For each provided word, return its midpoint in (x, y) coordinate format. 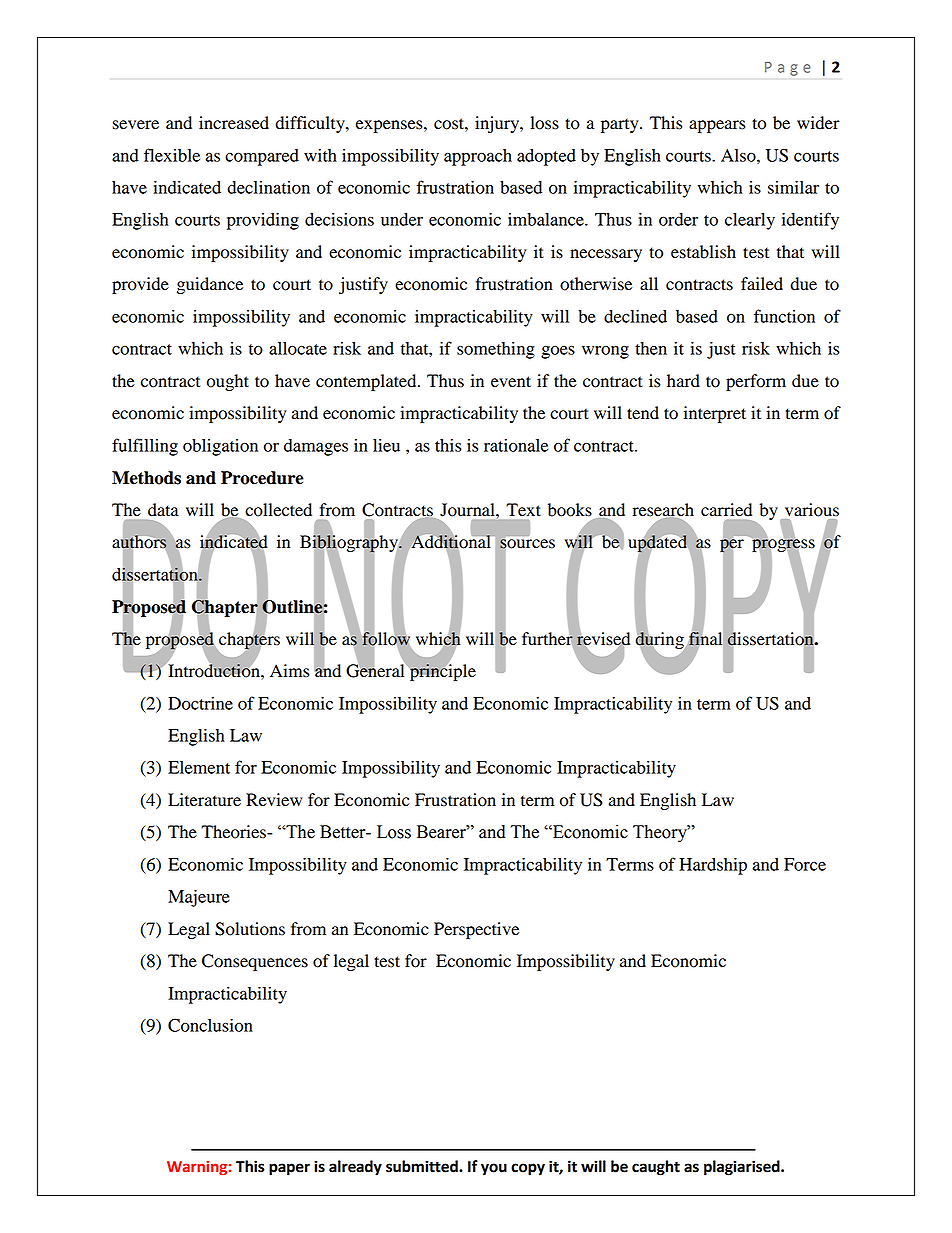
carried (726, 510)
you (494, 1169)
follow (385, 638)
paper (289, 1169)
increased (234, 123)
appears (717, 126)
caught (656, 1168)
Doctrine (200, 703)
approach (478, 157)
